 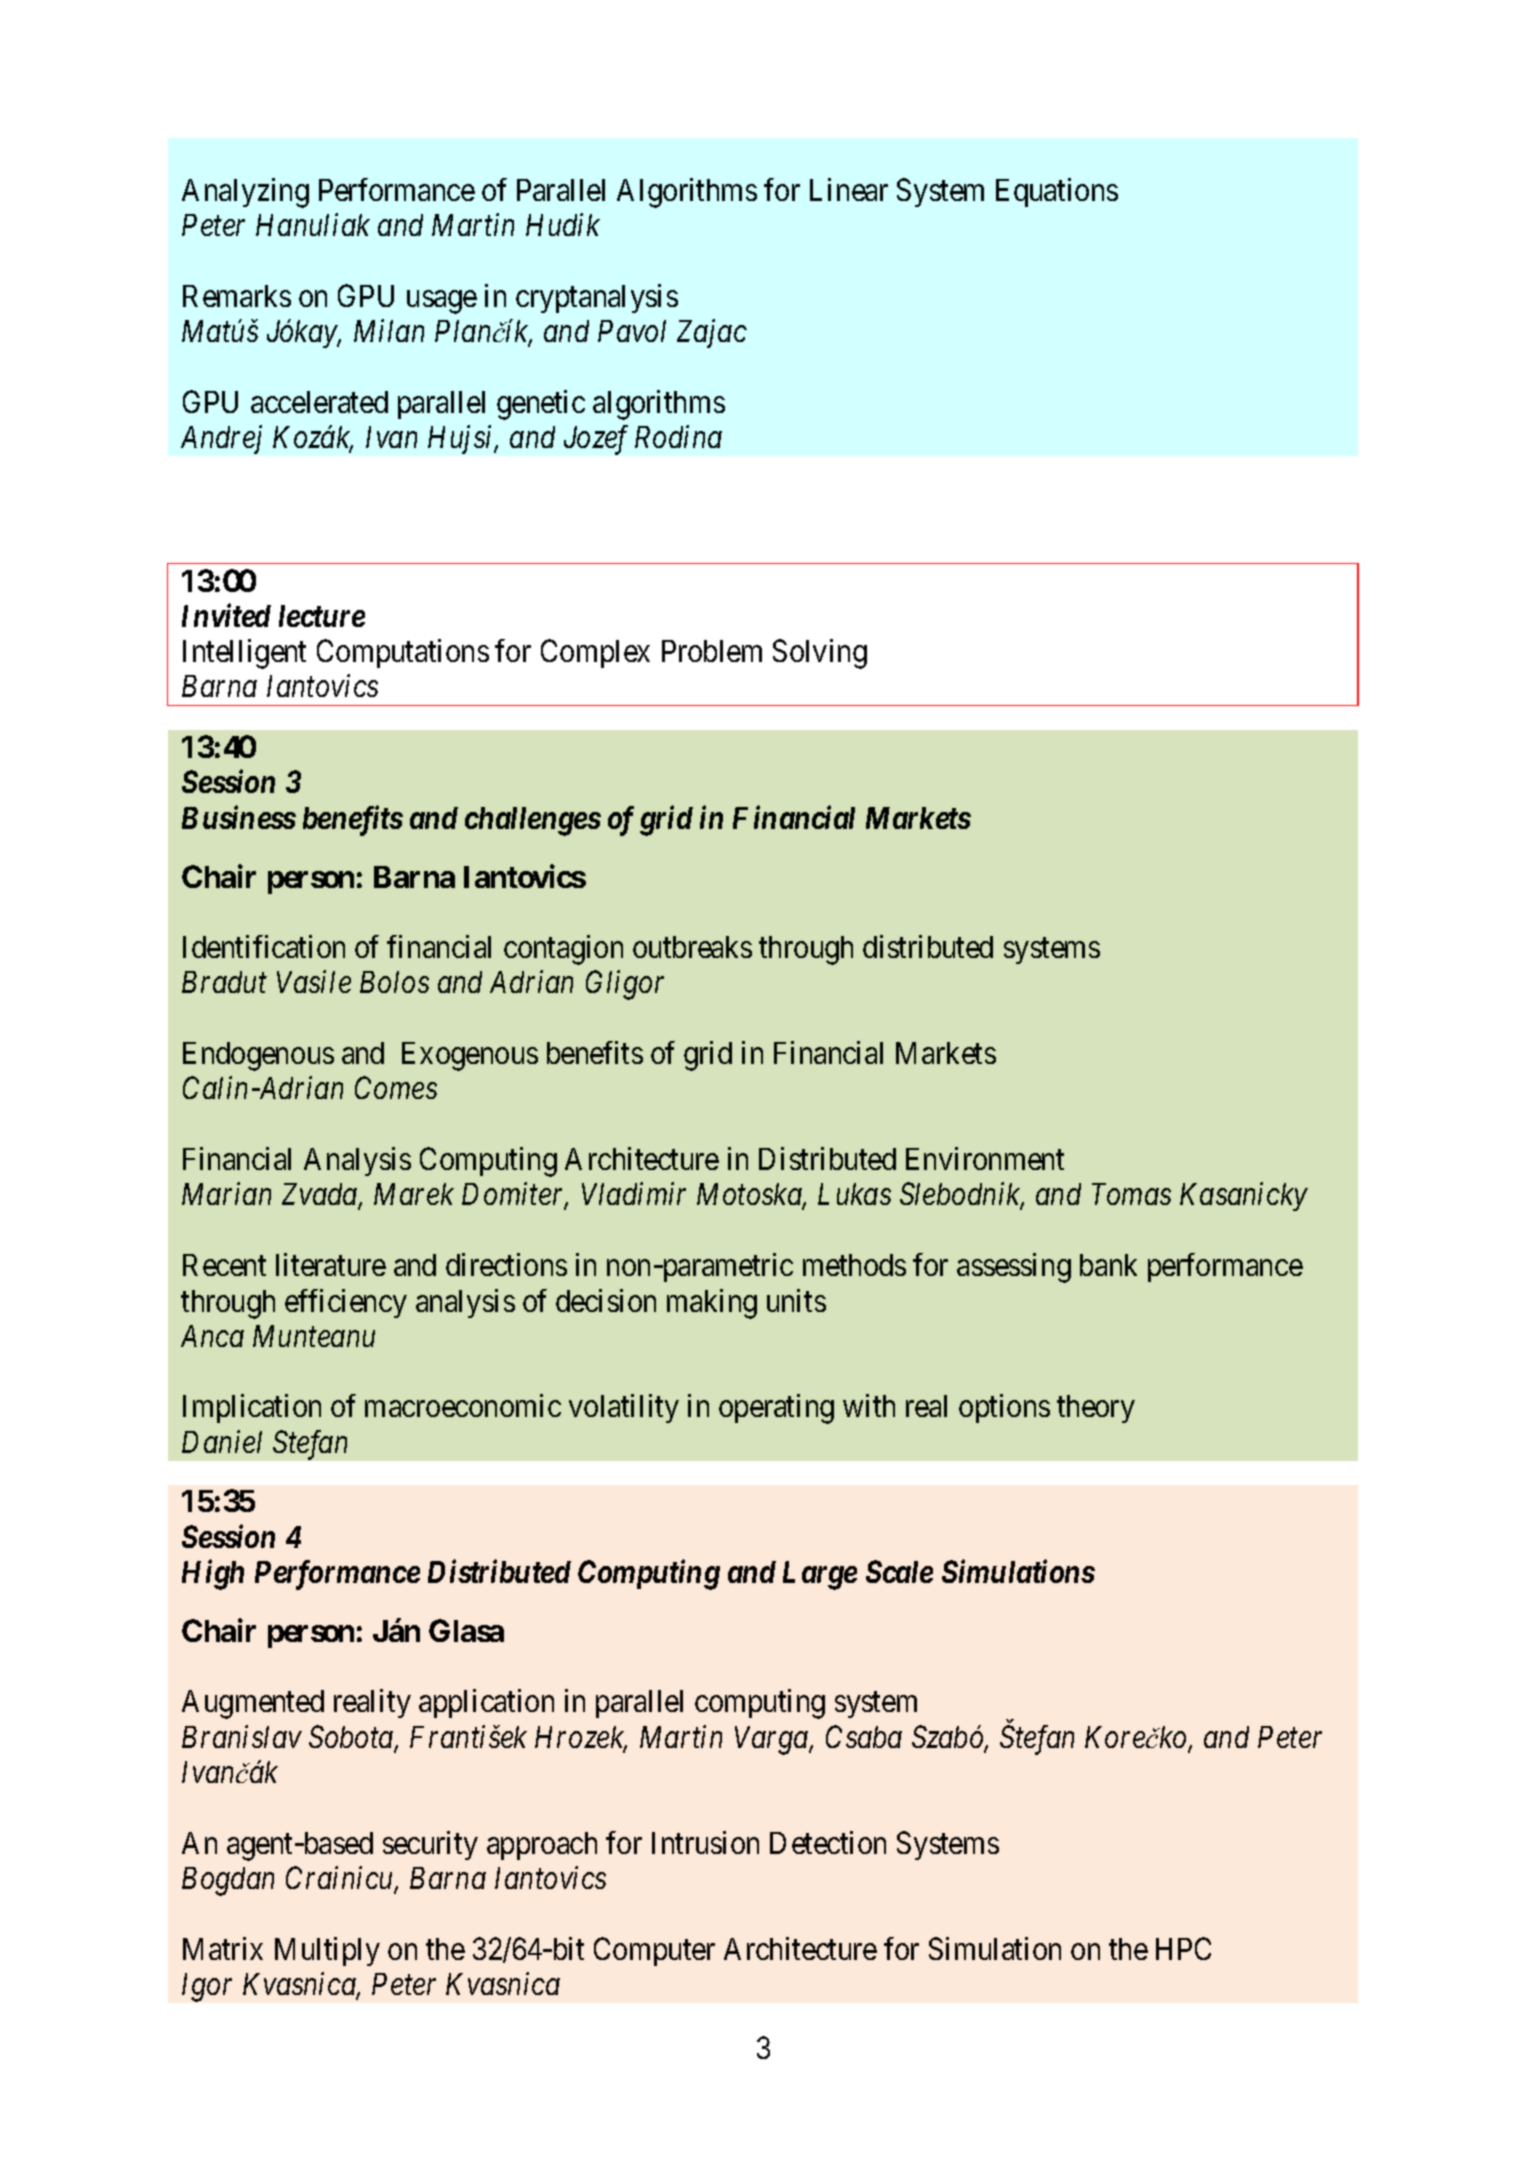 I want to click on theory, so click(x=1096, y=1409).
